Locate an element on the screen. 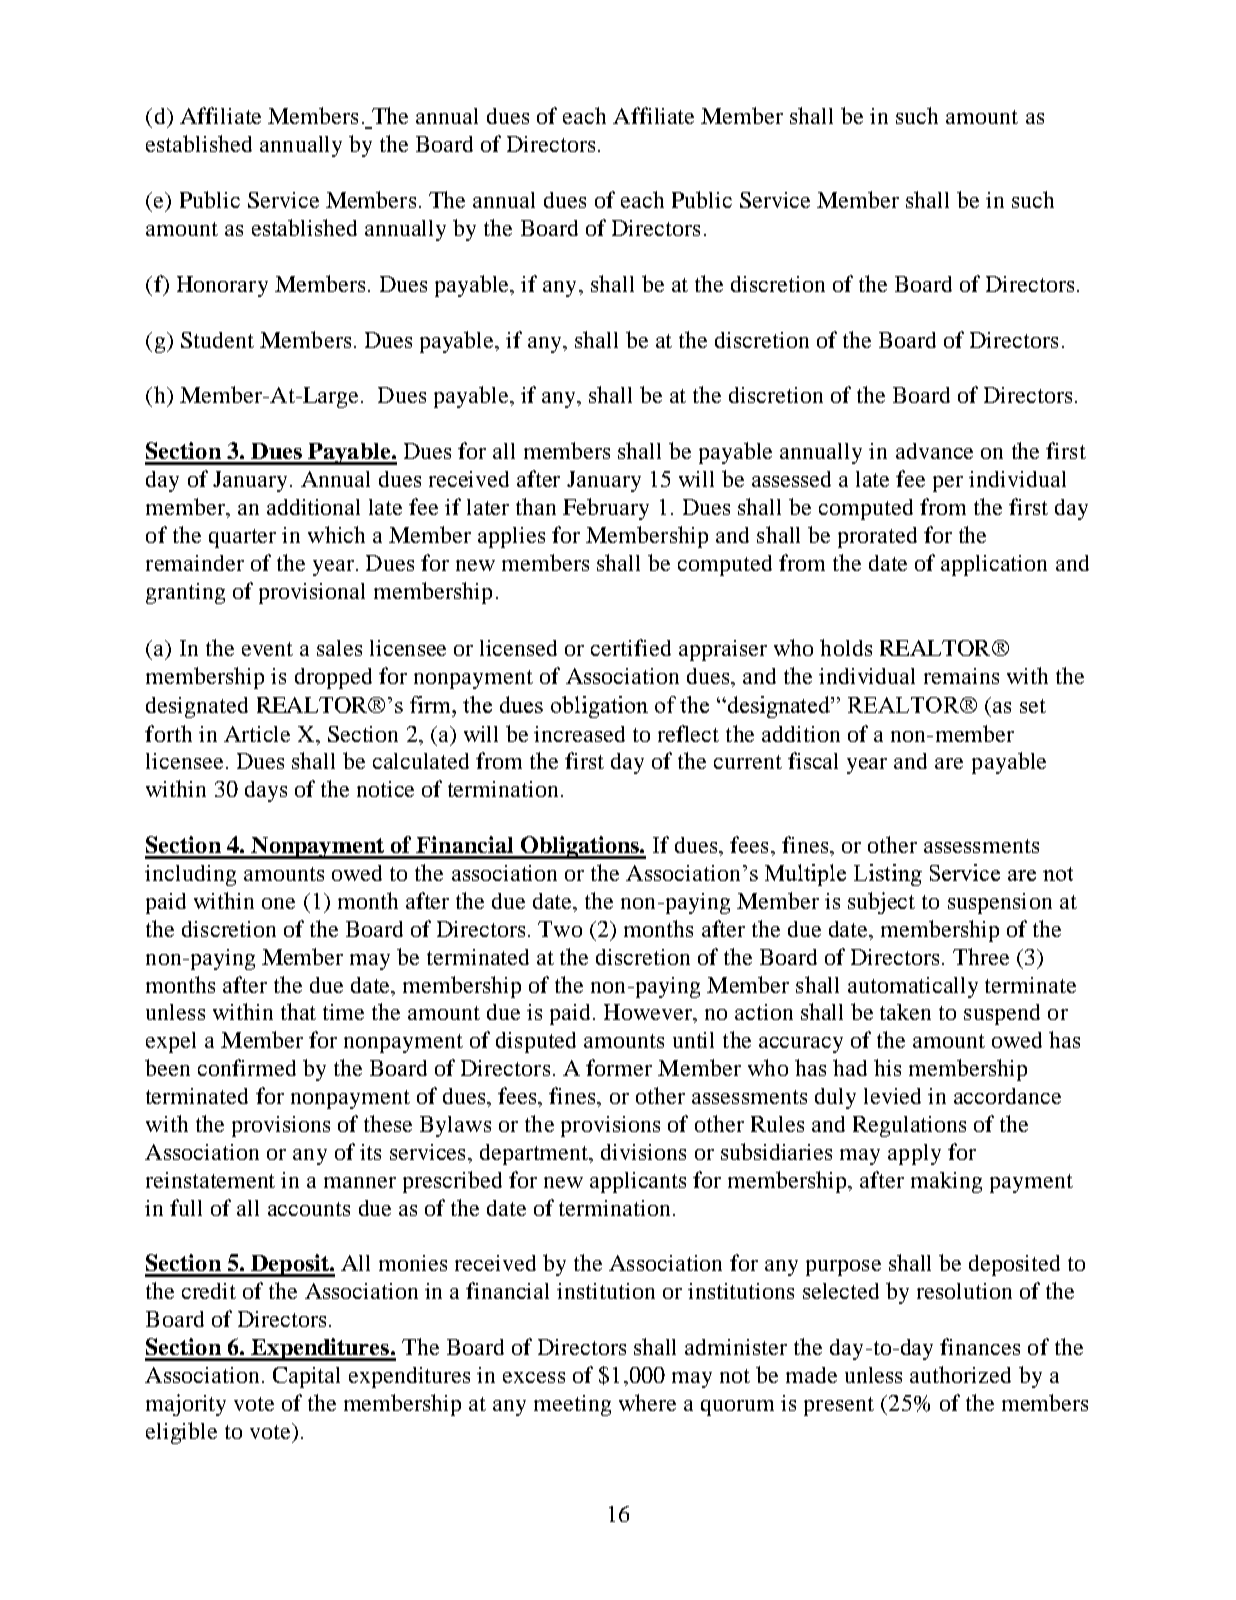 Image resolution: width=1236 pixels, height=1600 pixels. Capital is located at coordinates (306, 1377).
